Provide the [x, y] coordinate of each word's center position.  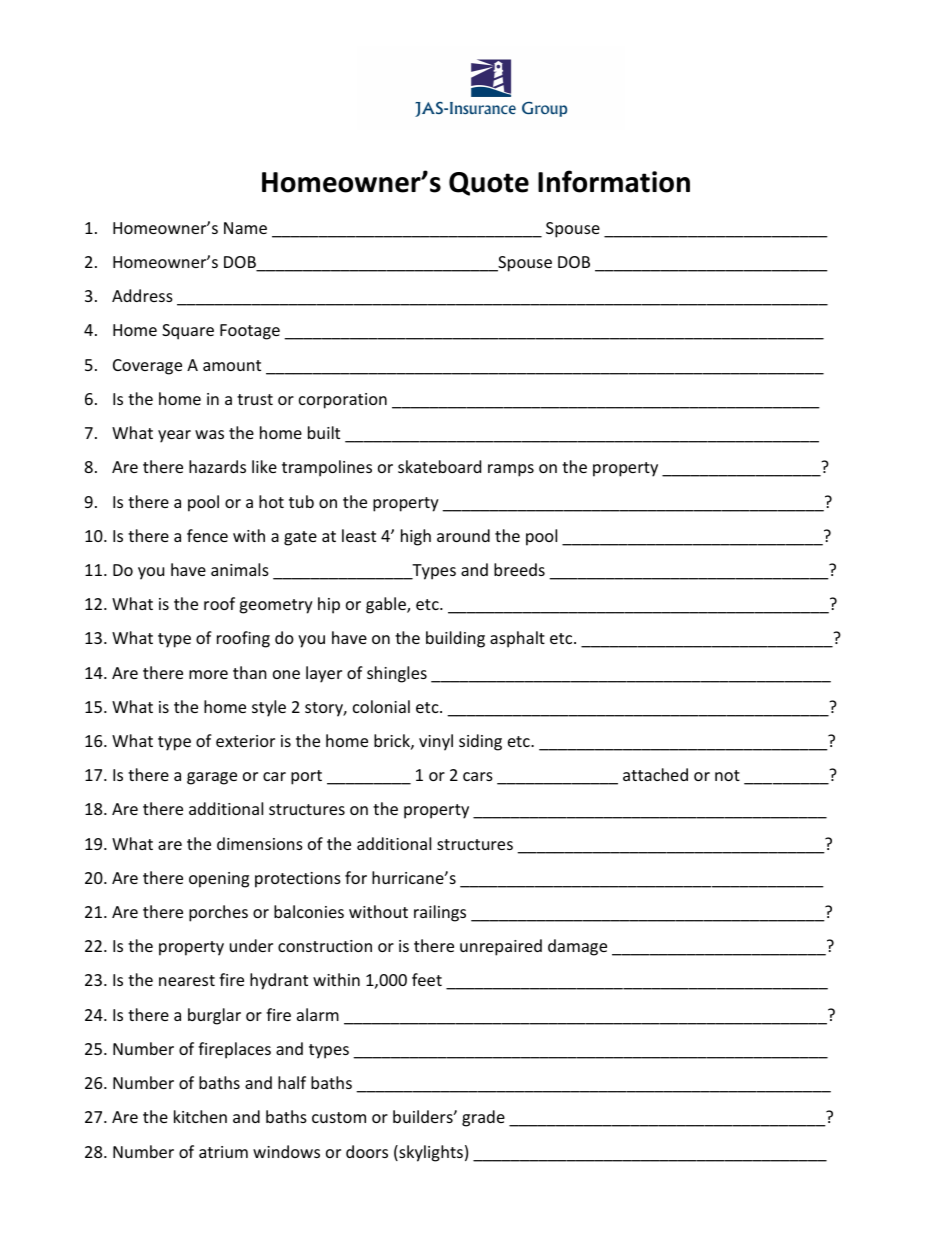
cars [478, 776]
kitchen [200, 1116]
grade [483, 1118]
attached [655, 774]
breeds [519, 569]
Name [245, 228]
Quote [489, 184]
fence [207, 535]
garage [212, 778]
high [416, 537]
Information [614, 181]
